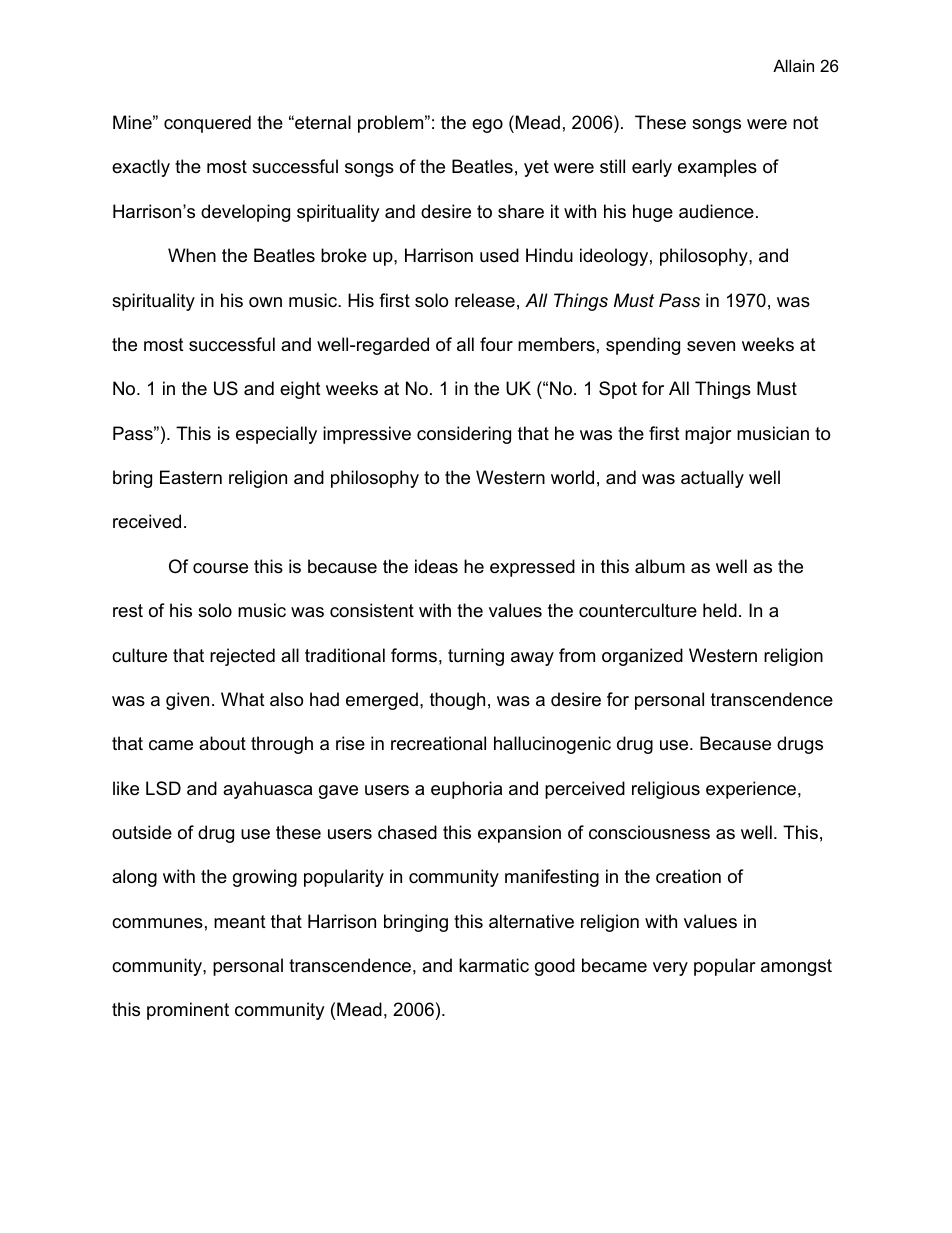 This document has height=1233, width=952. What do you see at coordinates (147, 521) in the document?
I see `received` at bounding box center [147, 521].
